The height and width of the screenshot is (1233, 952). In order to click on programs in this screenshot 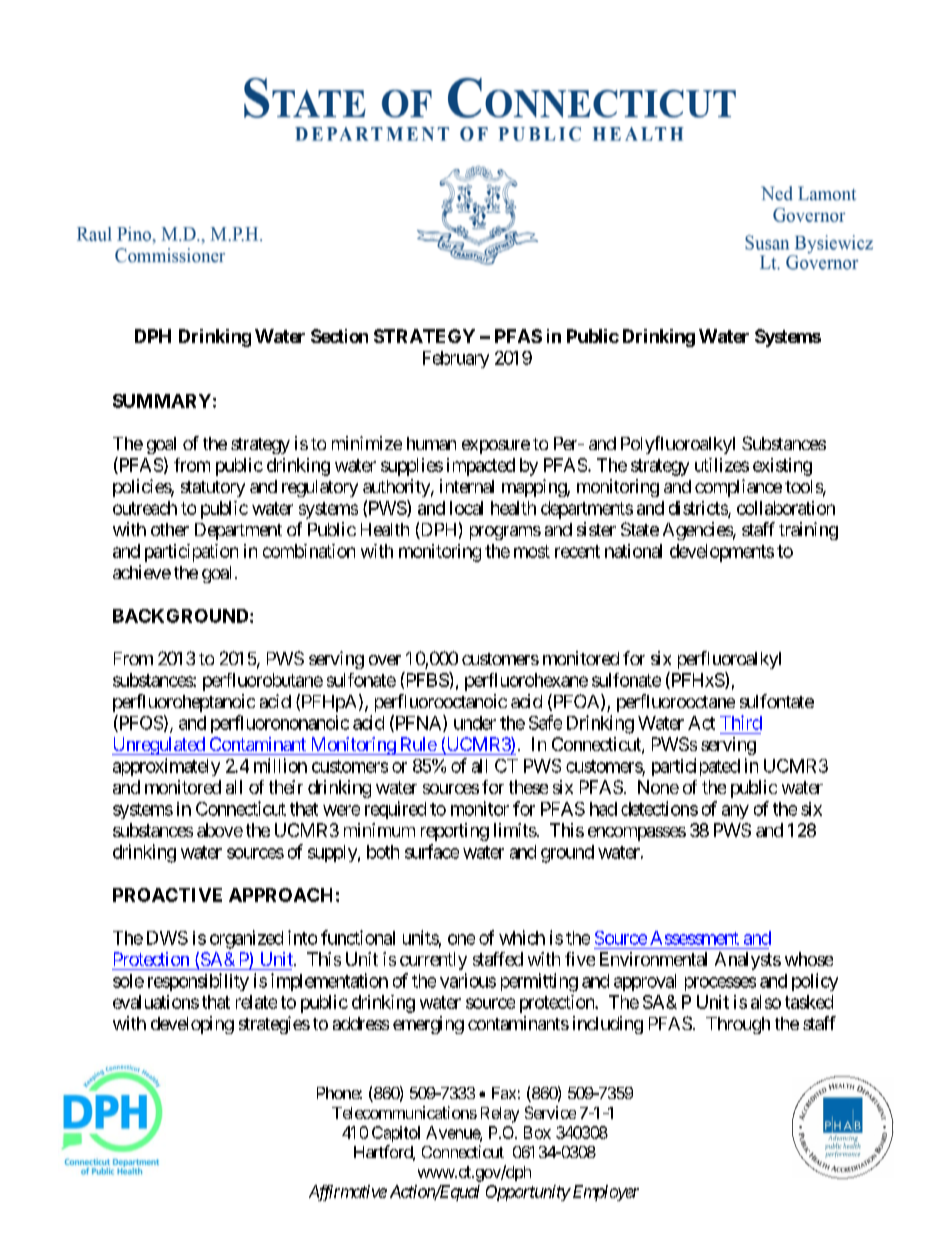, I will do `click(505, 533)`.
